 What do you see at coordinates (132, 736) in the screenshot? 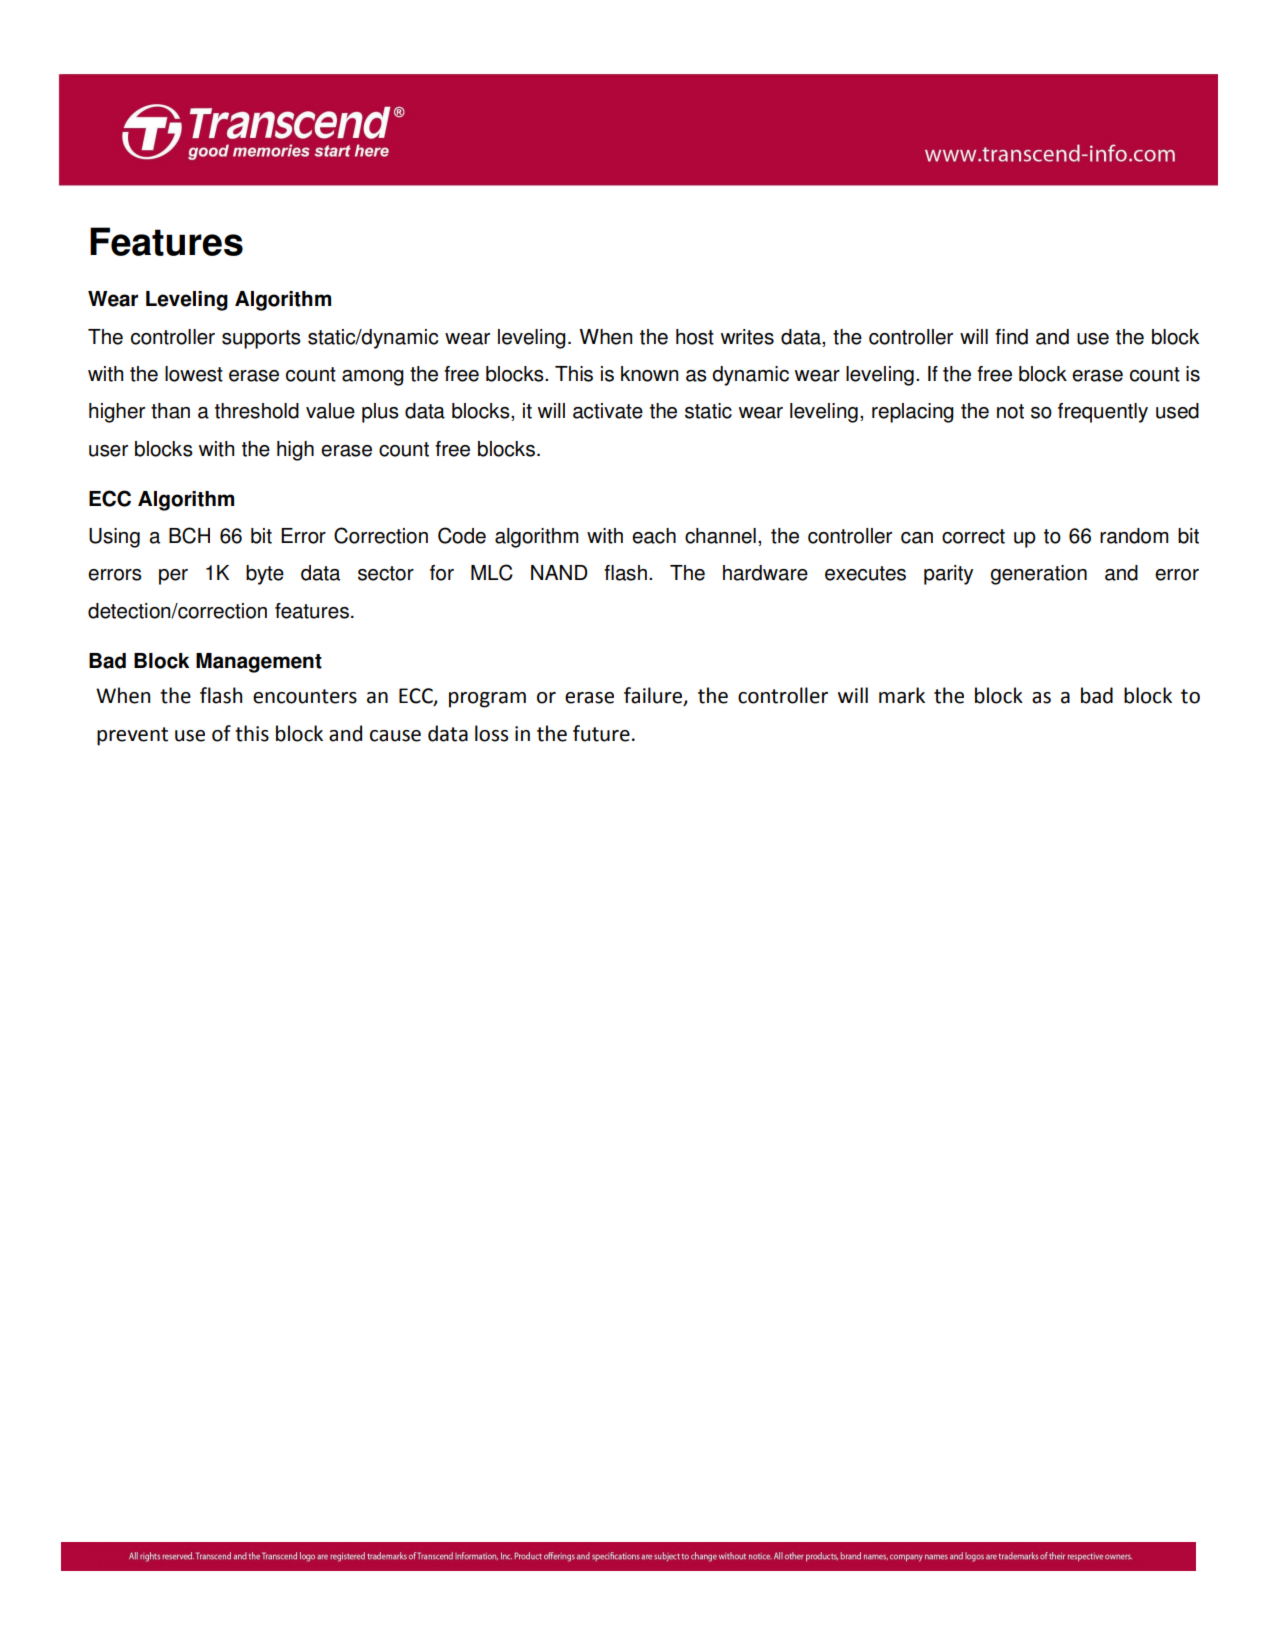
I see `prevent` at bounding box center [132, 736].
